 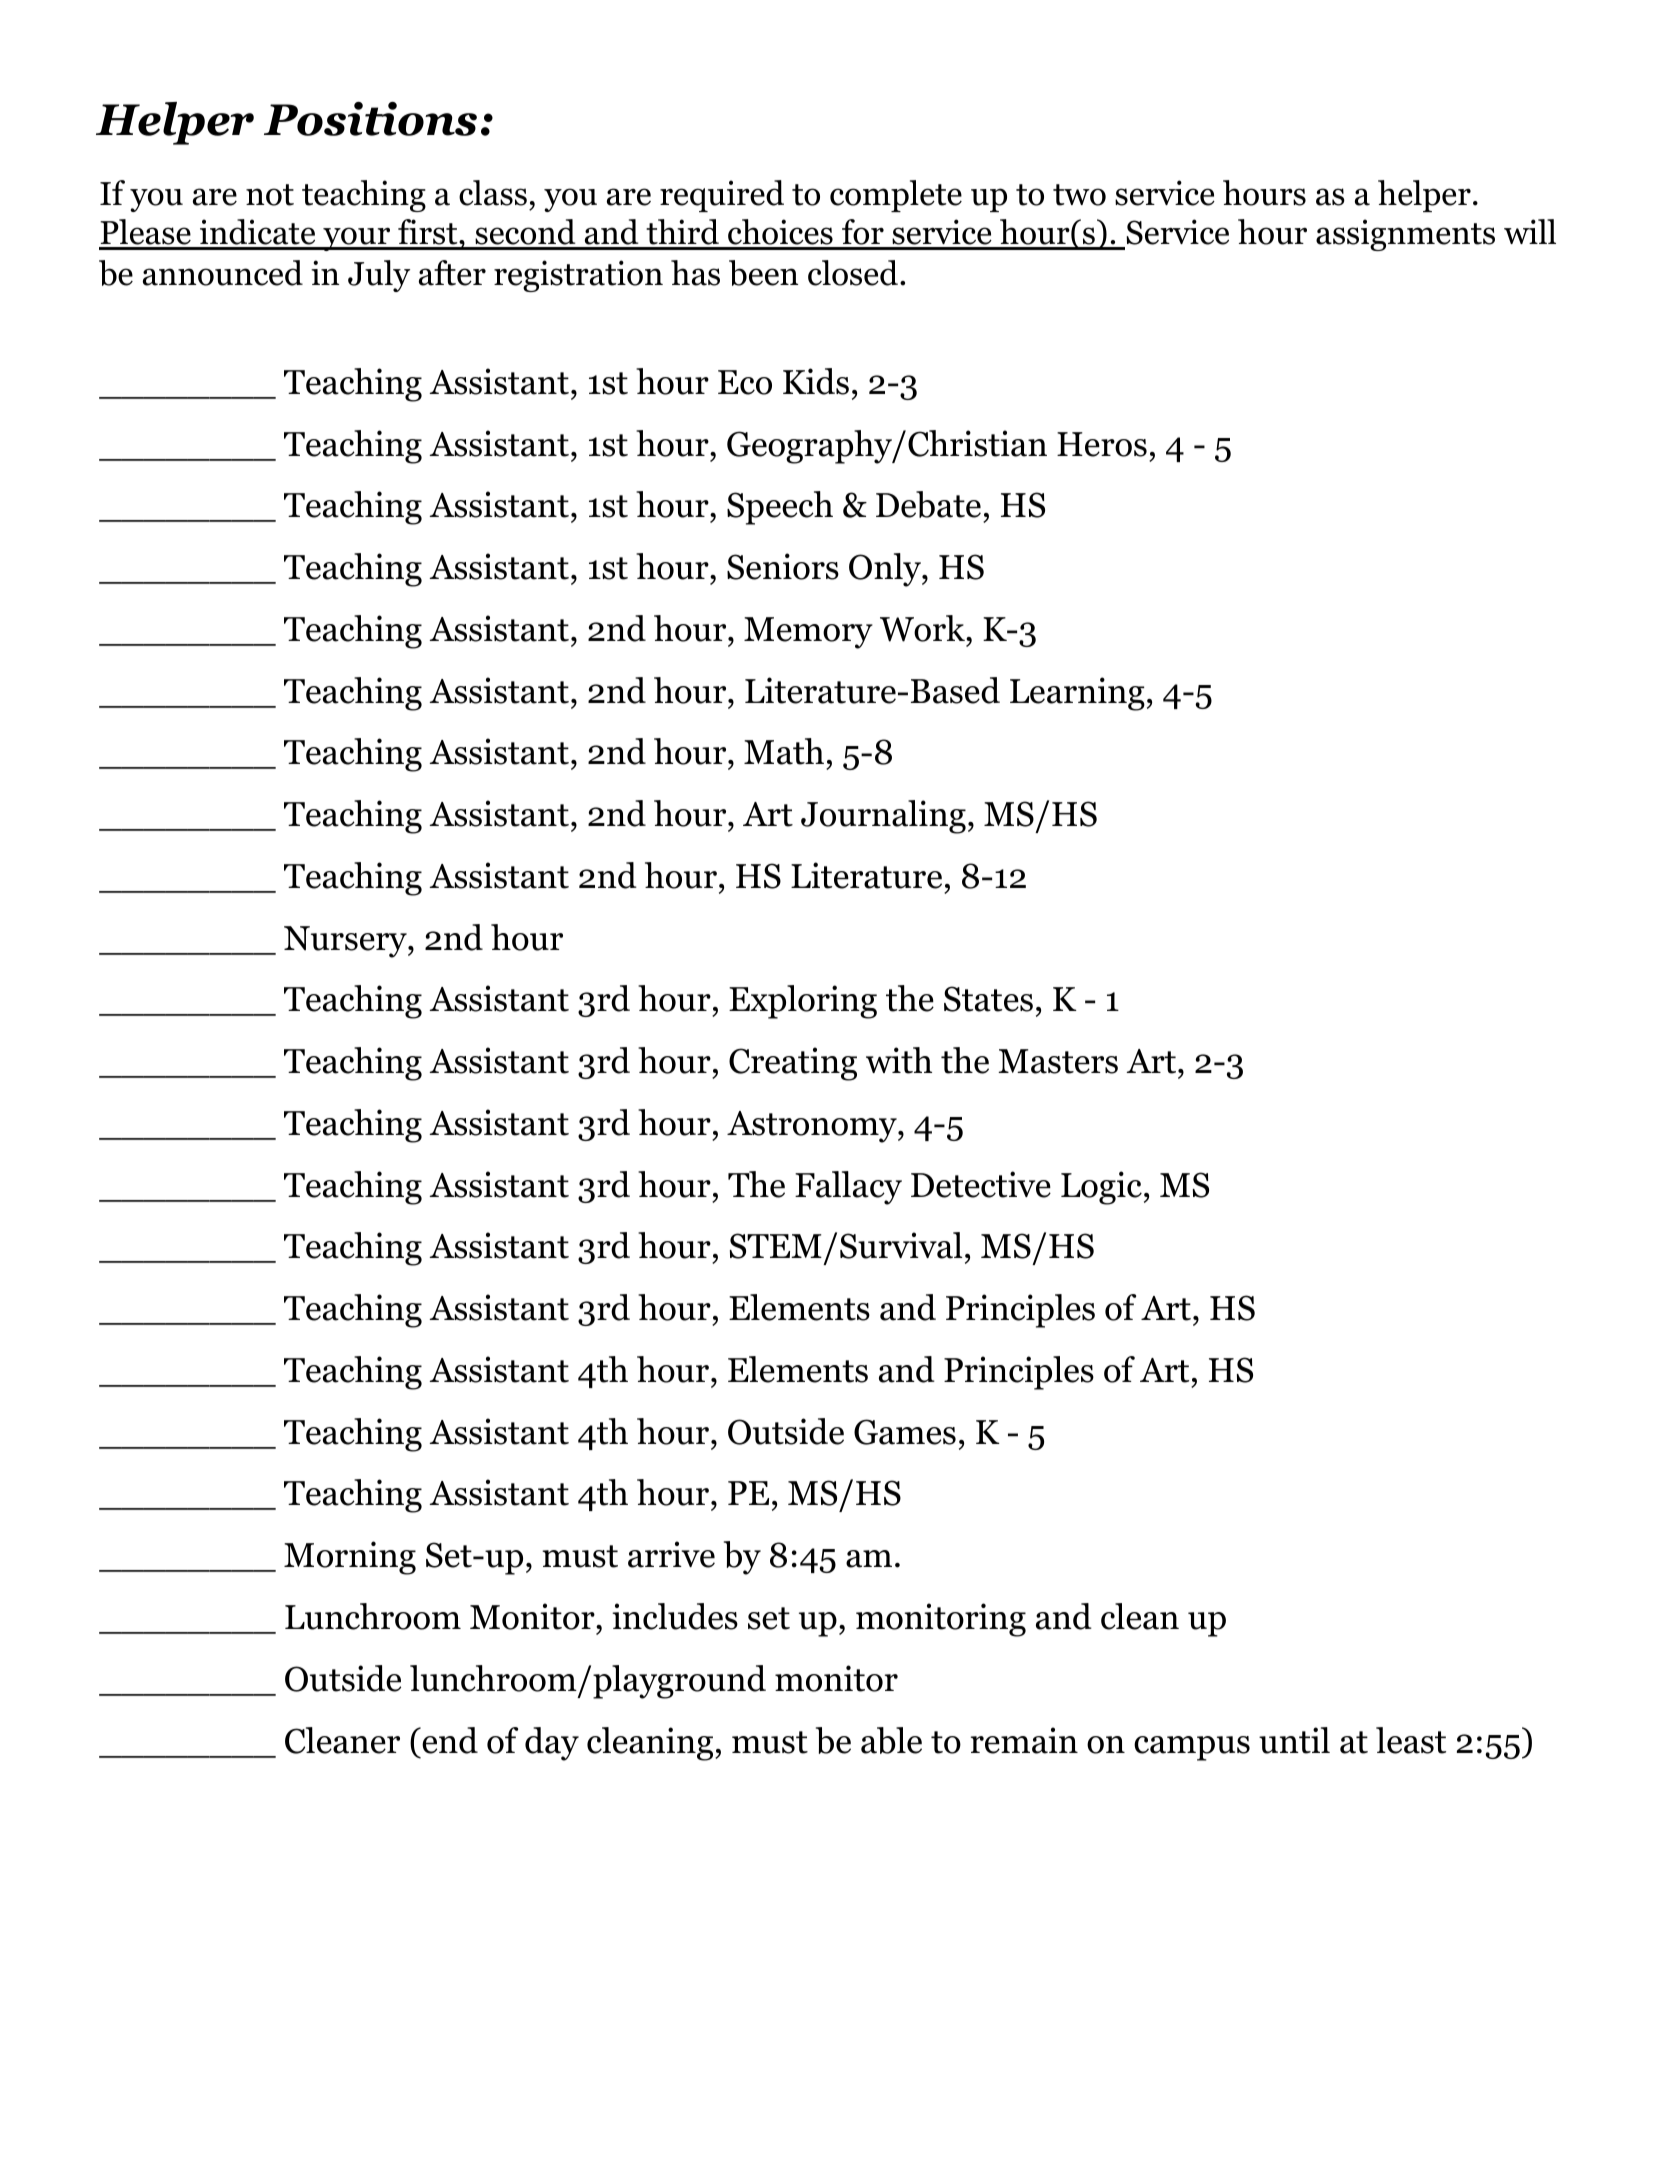 What do you see at coordinates (370, 119) in the image?
I see `Positions` at bounding box center [370, 119].
